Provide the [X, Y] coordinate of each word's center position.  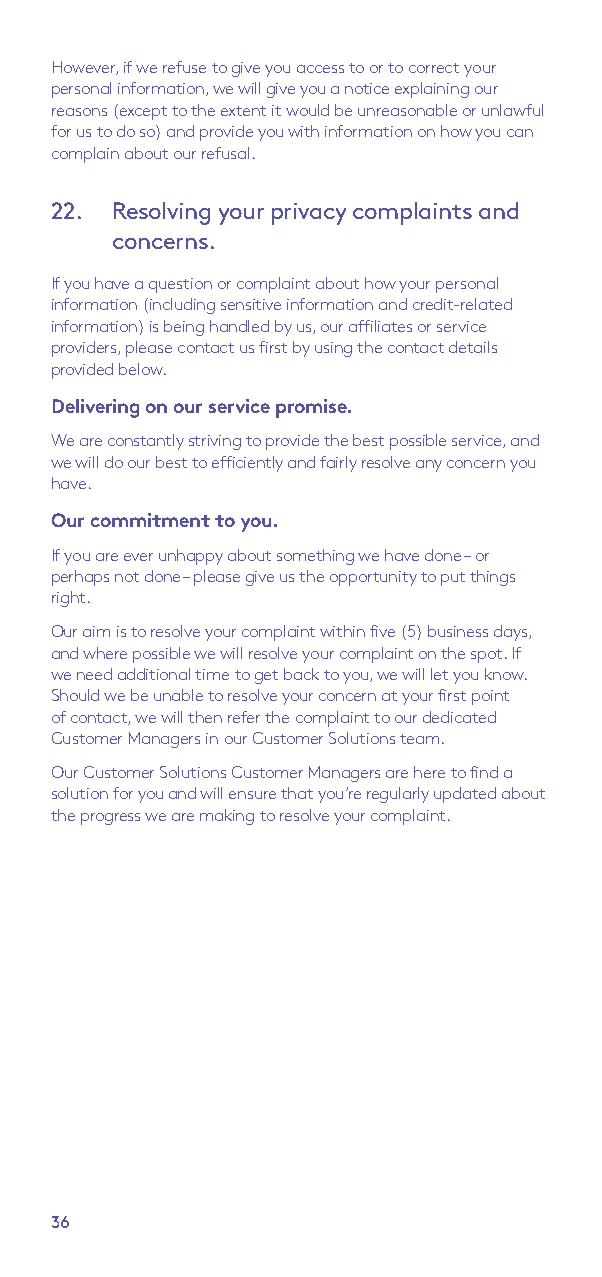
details [473, 347]
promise [312, 408]
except [142, 112]
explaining [432, 90]
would [307, 110]
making [227, 817]
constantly [146, 442]
